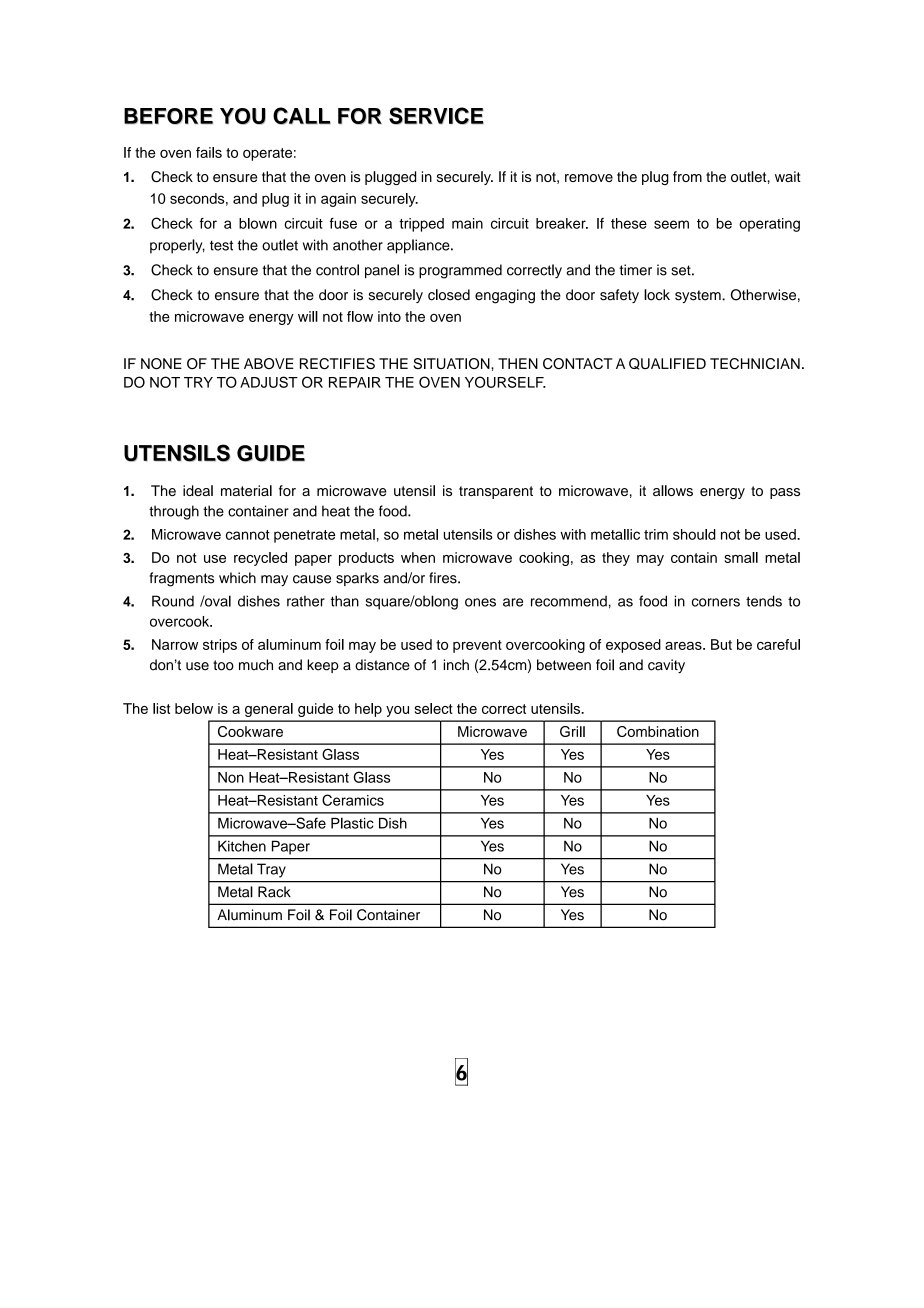 The height and width of the page is (1308, 924). What do you see at coordinates (209, 152) in the page?
I see `fails` at bounding box center [209, 152].
